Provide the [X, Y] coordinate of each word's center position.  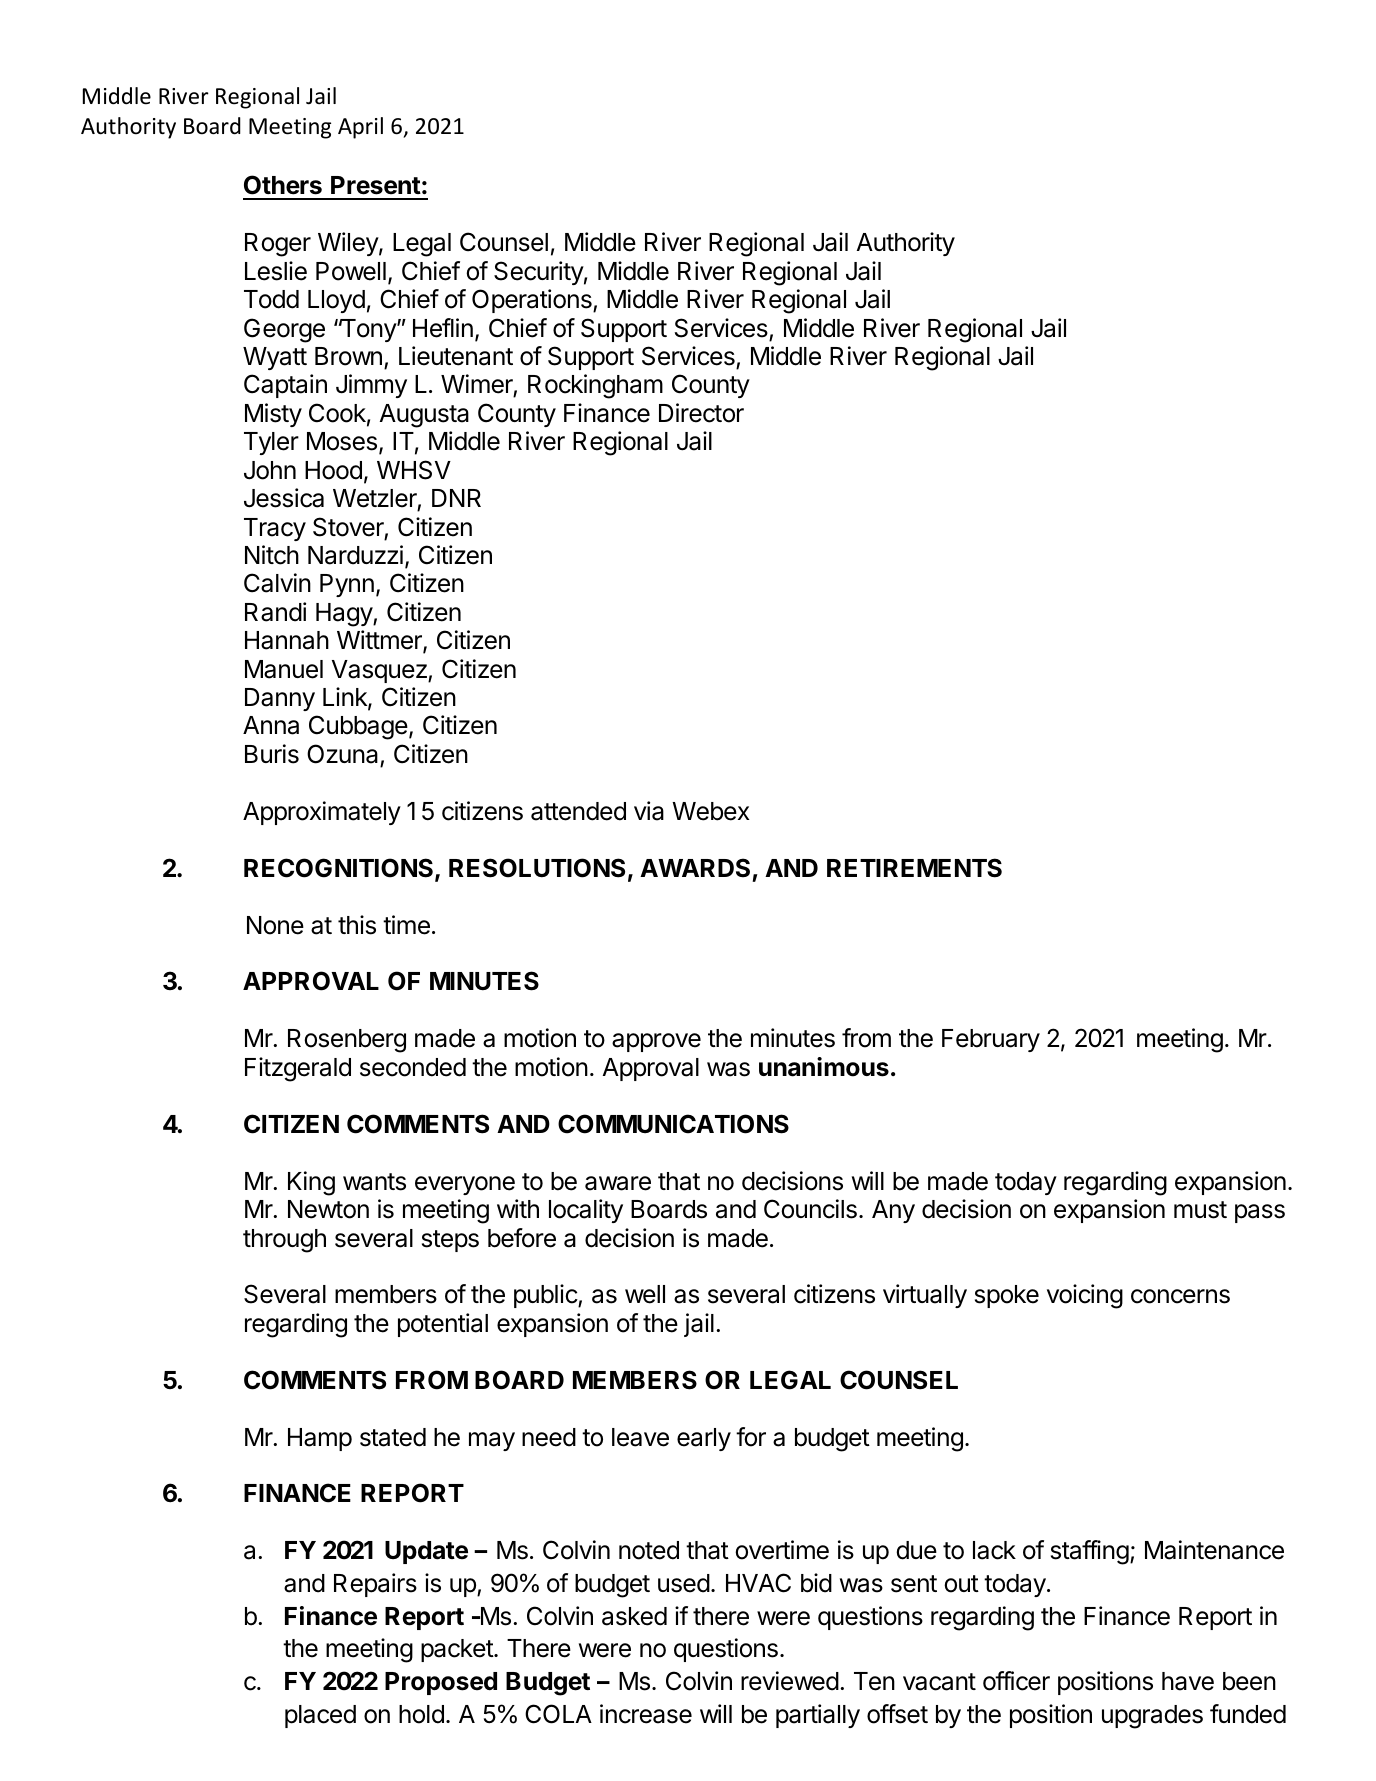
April [360, 128]
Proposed [441, 1683]
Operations [533, 301]
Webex [710, 811]
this [357, 925]
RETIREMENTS [914, 868]
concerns [1180, 1296]
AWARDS [695, 868]
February [991, 1040]
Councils [810, 1209]
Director [701, 413]
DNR [456, 498]
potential [443, 1325]
